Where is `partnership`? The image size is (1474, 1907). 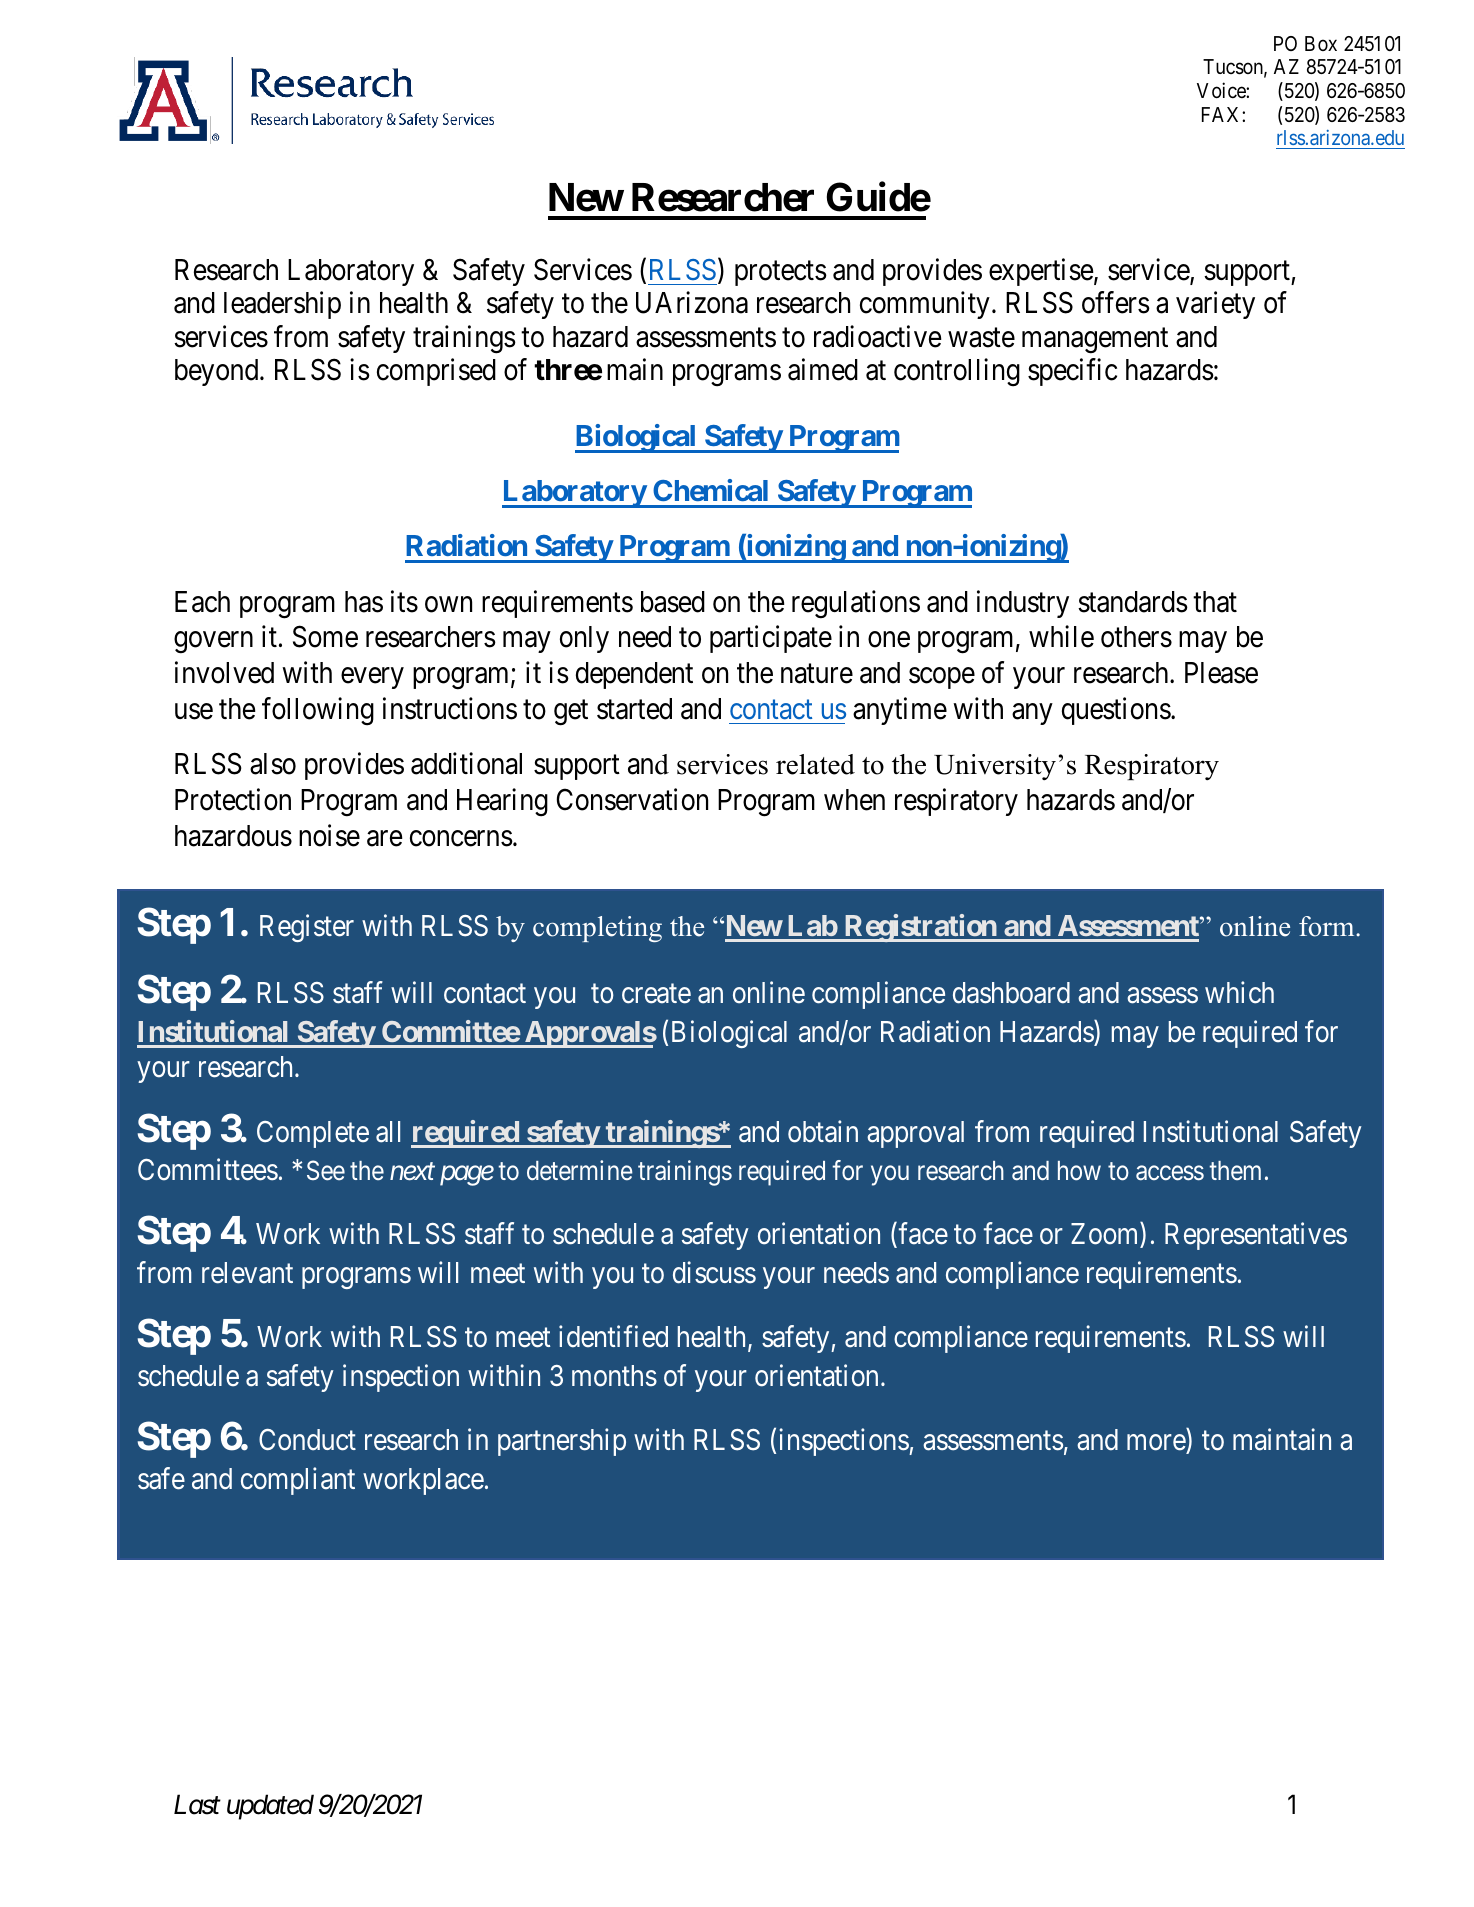 partnership is located at coordinates (562, 1442).
